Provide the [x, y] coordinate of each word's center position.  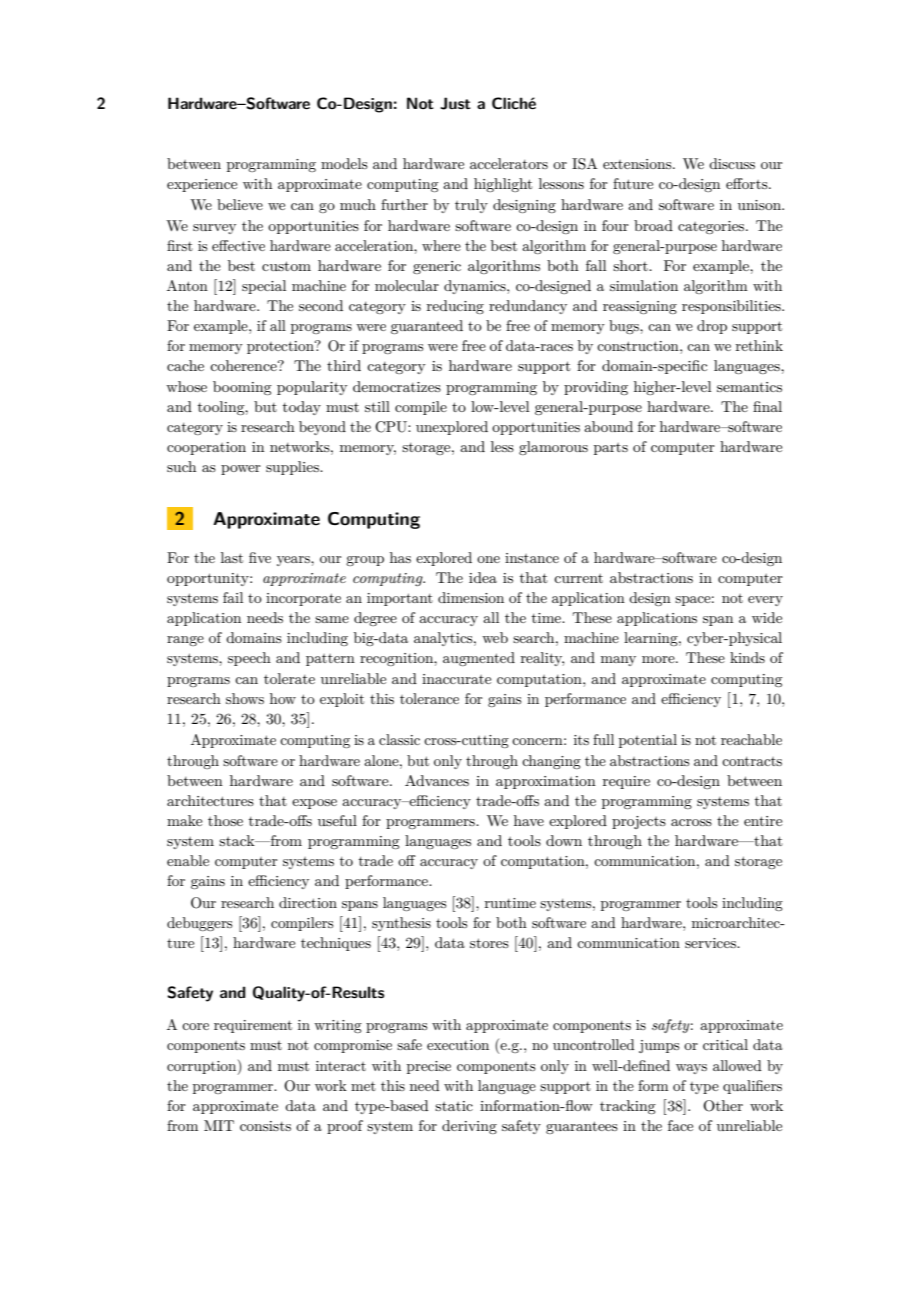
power [241, 470]
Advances [437, 780]
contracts [752, 761]
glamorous [553, 448]
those [225, 820]
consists [265, 1126]
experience [202, 185]
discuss [732, 163]
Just [455, 103]
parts [611, 449]
